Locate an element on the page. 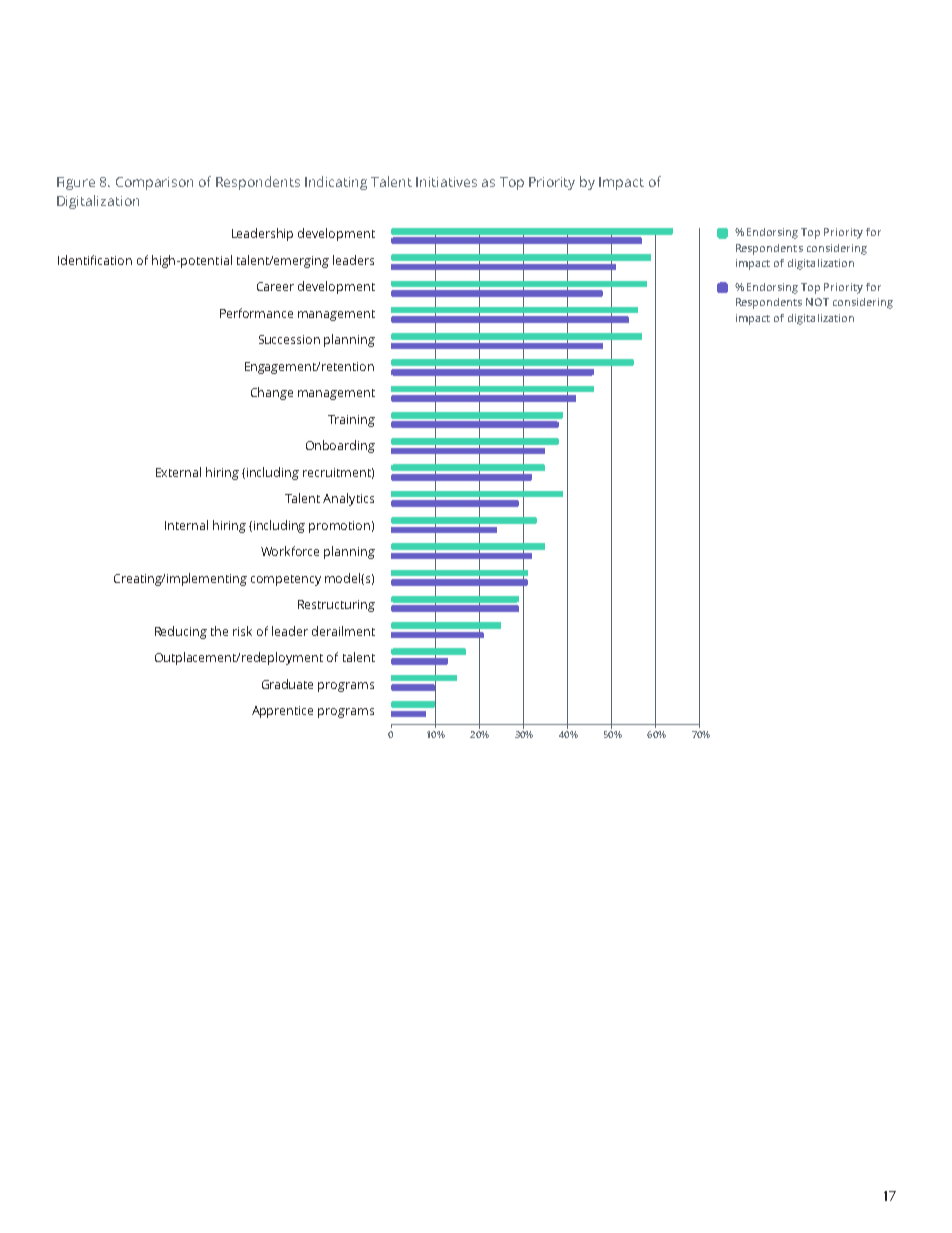 The height and width of the document is (1233, 952). Succession is located at coordinates (289, 339).
